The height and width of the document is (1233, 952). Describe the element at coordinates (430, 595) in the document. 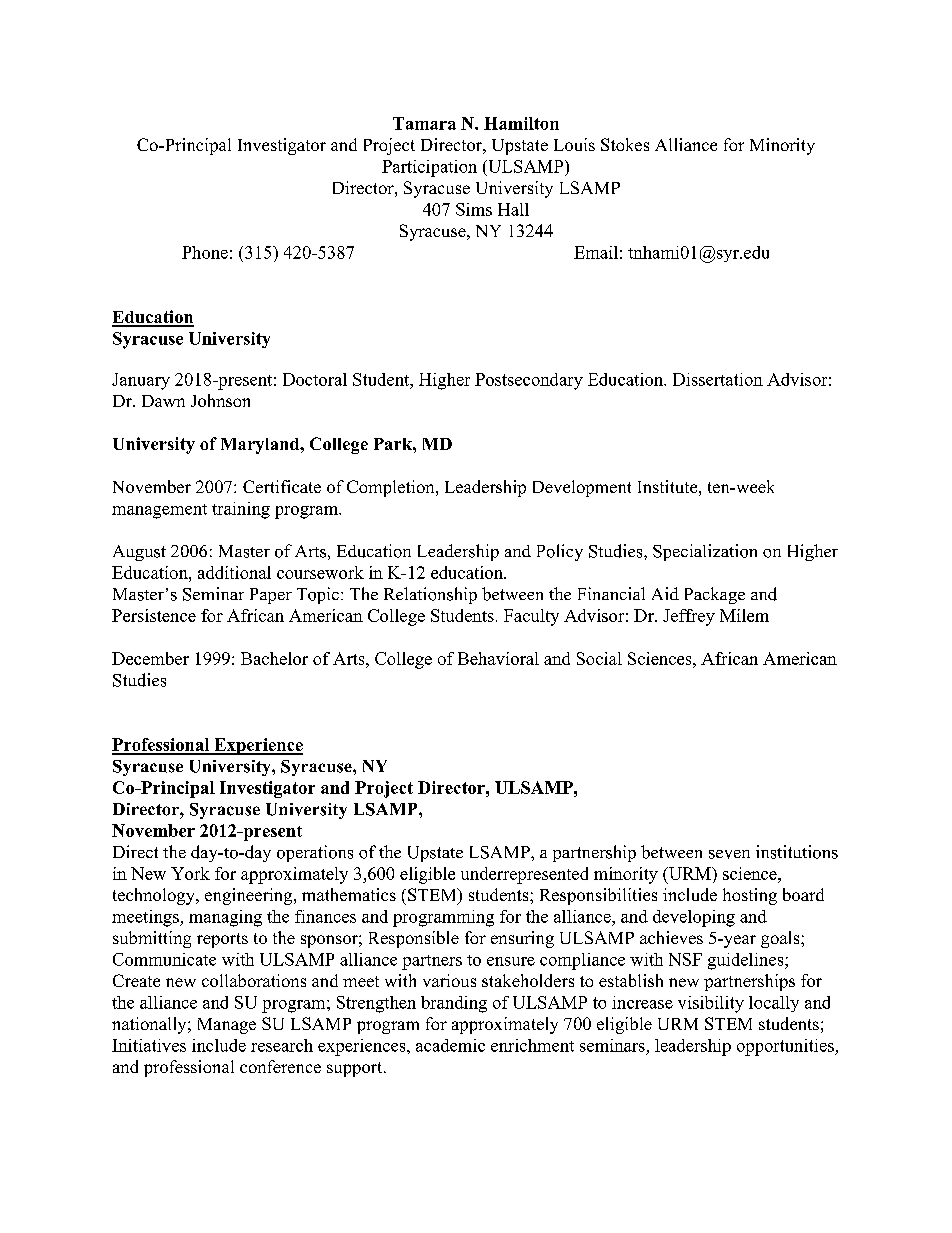

I see `Relationship` at that location.
